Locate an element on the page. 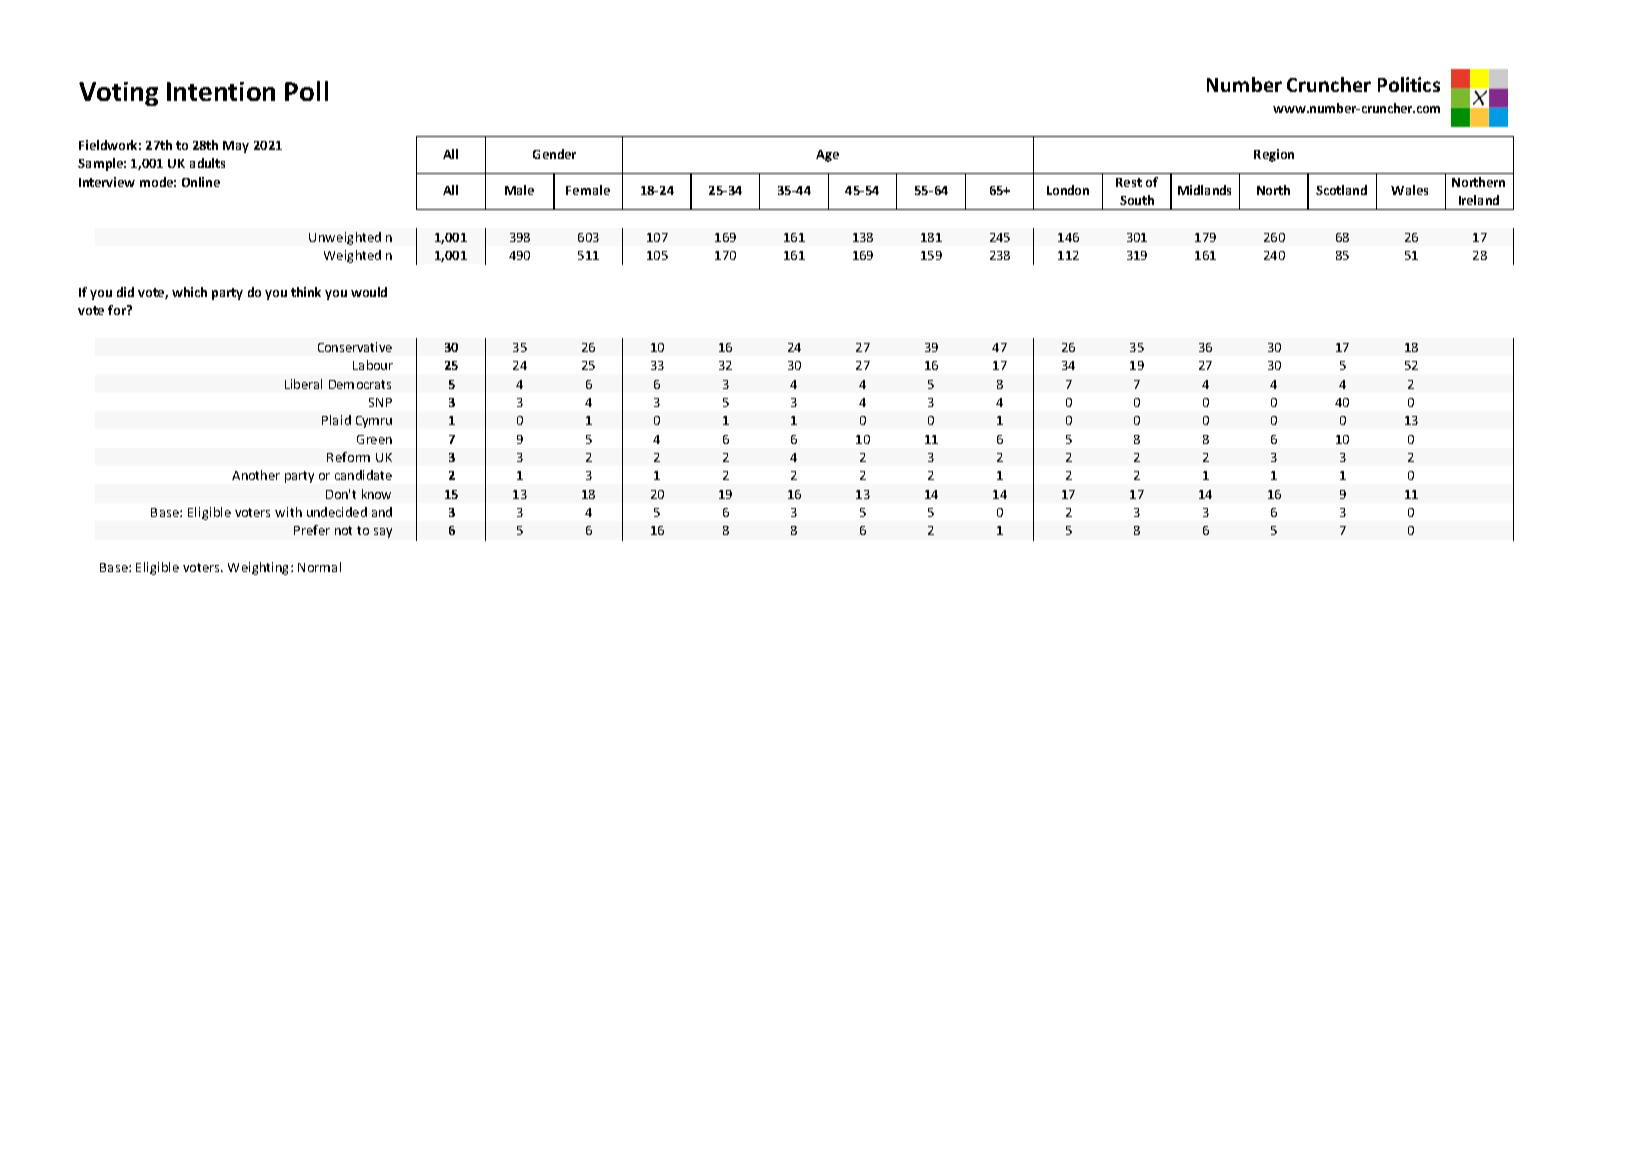 This image has height=1156, width=1636. Age is located at coordinates (827, 156).
